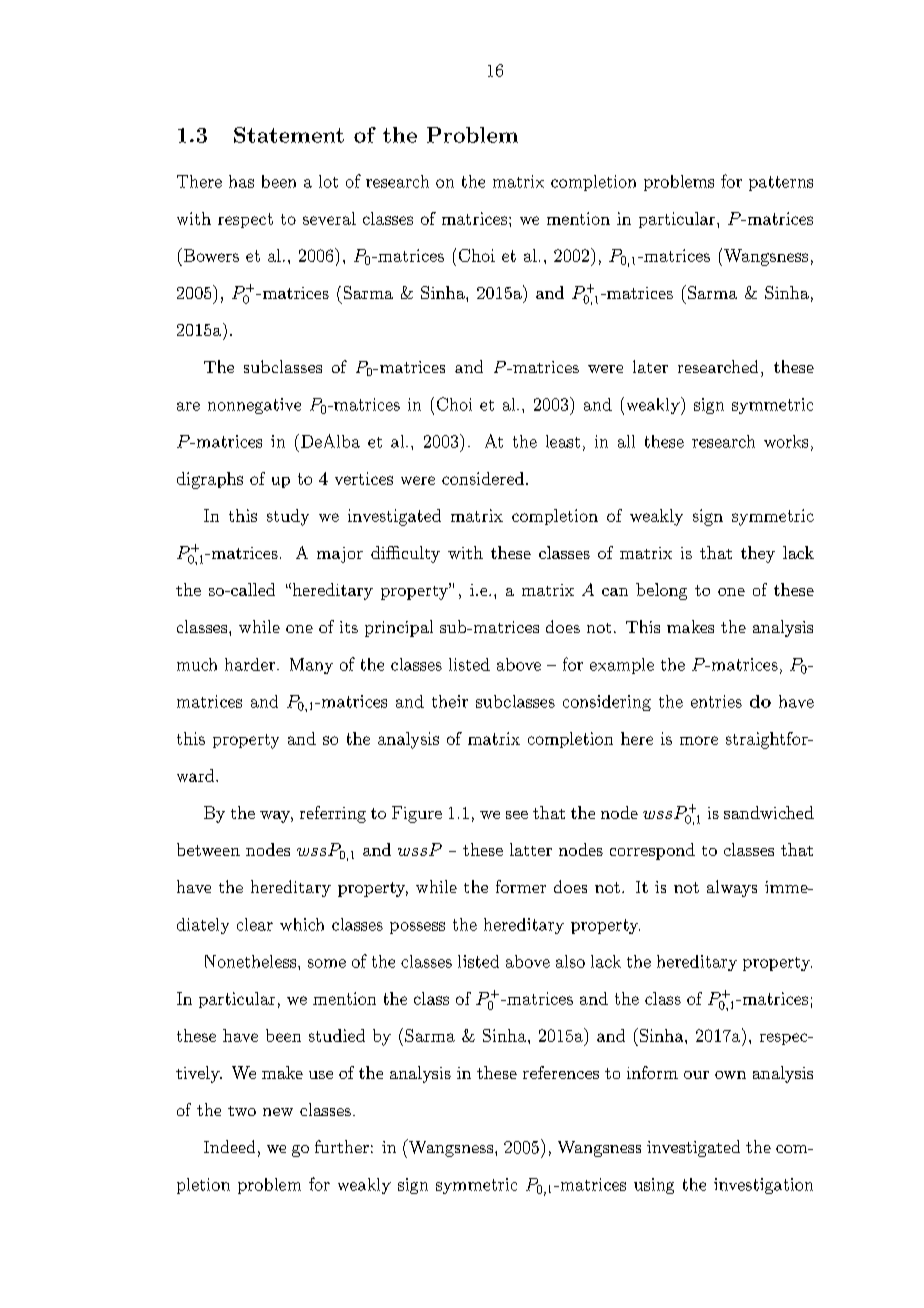 The image size is (924, 1308). I want to click on considered, so click(483, 478).
